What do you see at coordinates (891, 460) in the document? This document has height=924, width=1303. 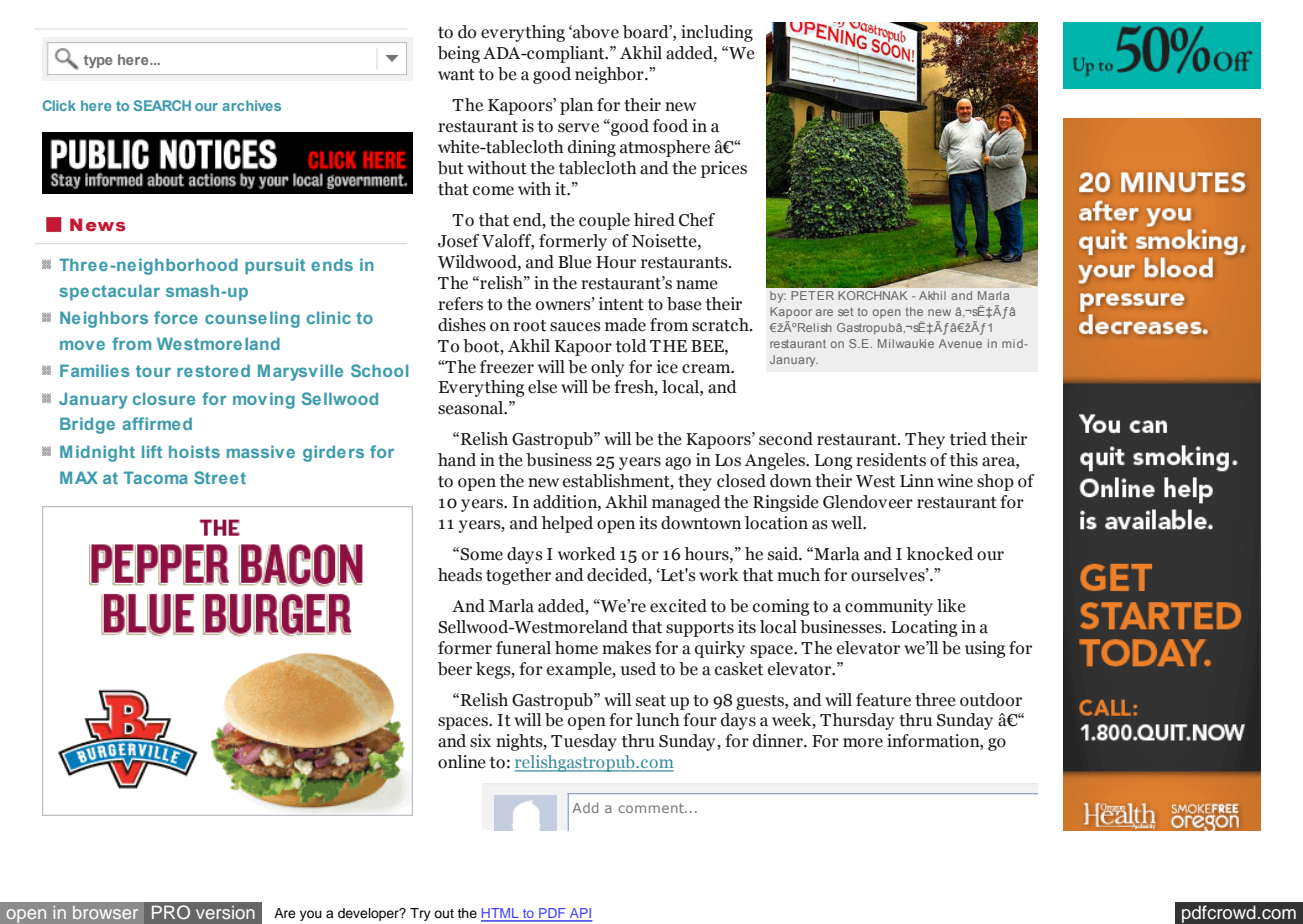 I see `residents` at bounding box center [891, 460].
